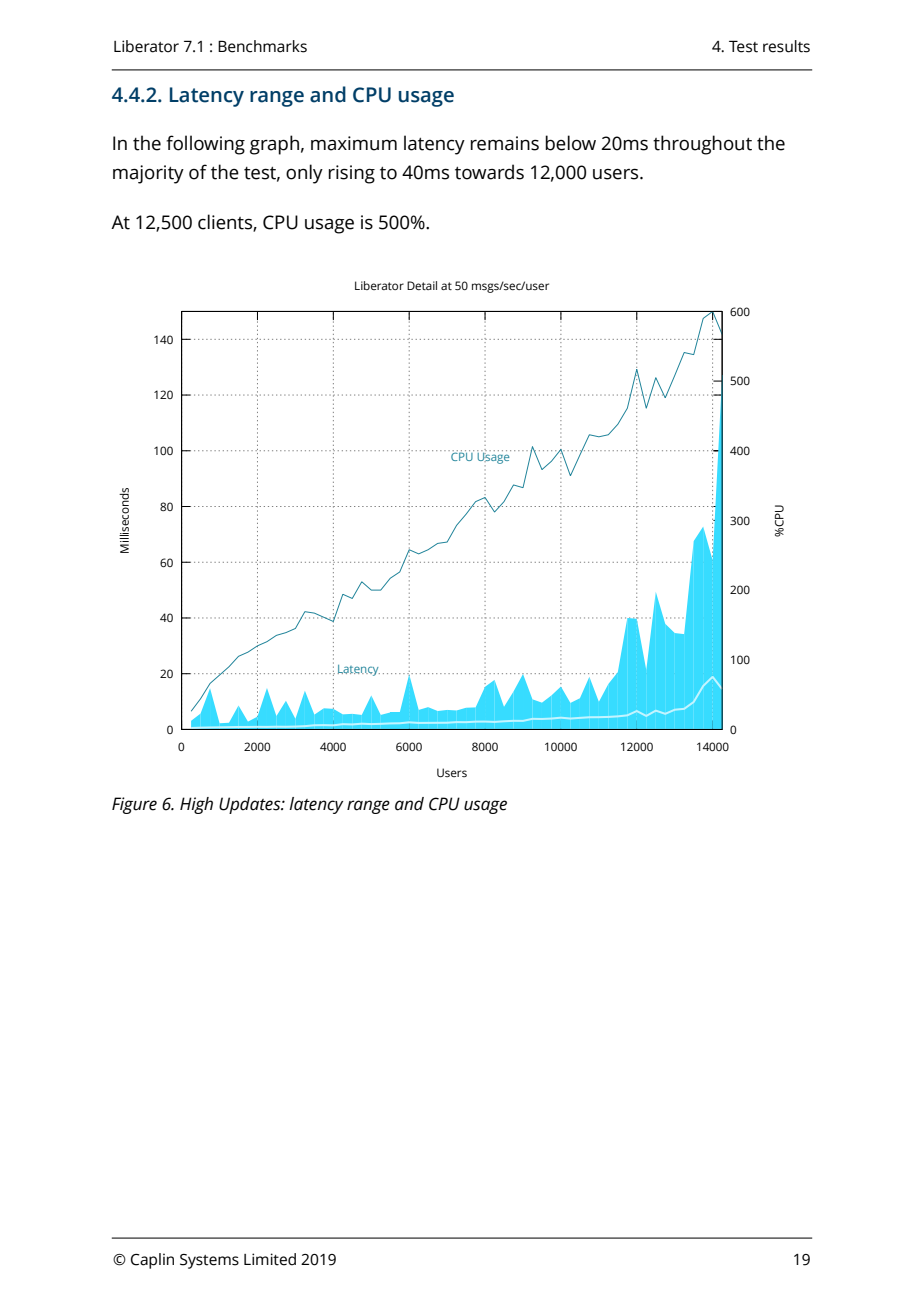  Describe the element at coordinates (209, 1261) in the screenshot. I see `Systems` at that location.
